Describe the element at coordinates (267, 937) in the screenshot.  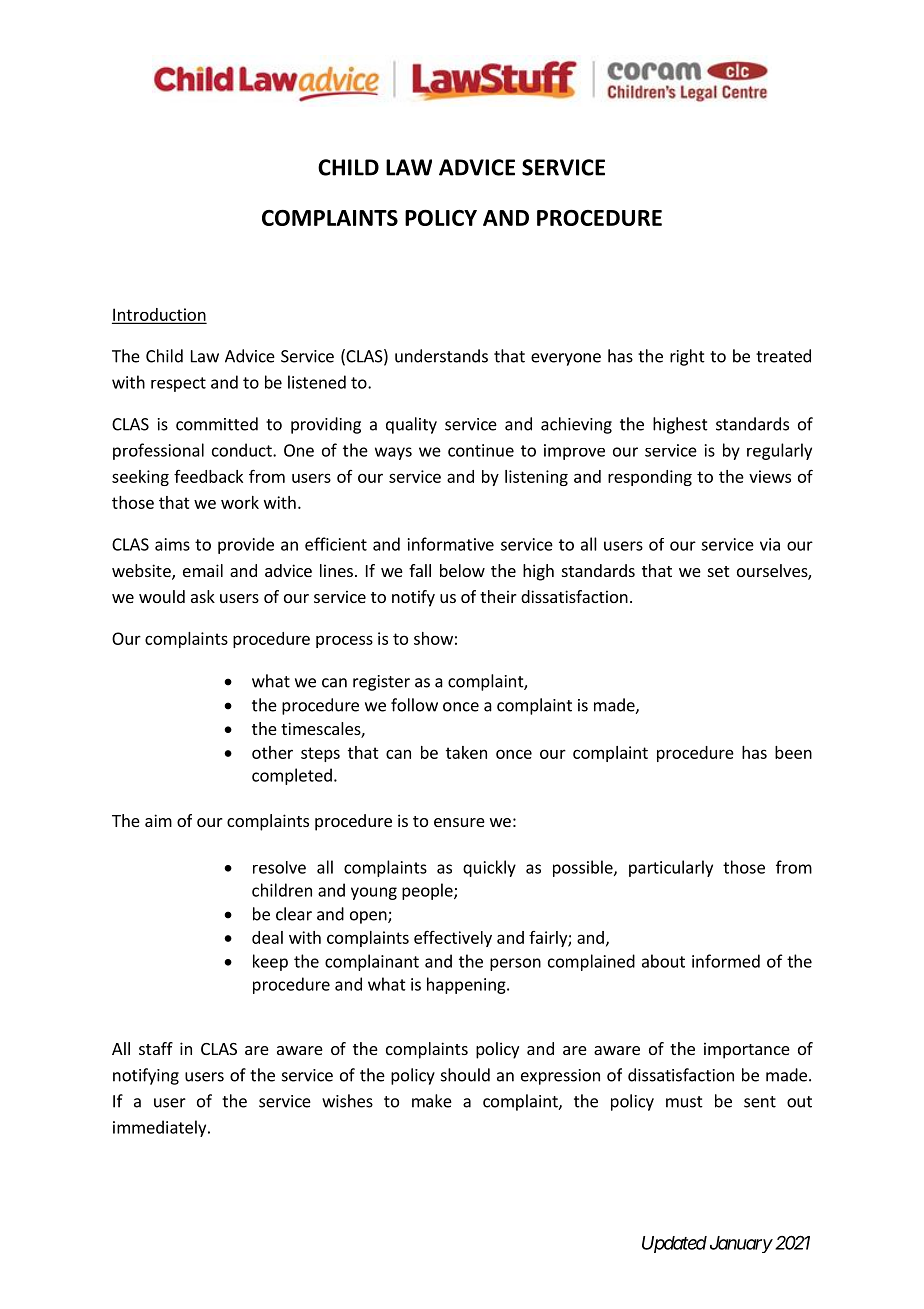
I see `deal` at that location.
